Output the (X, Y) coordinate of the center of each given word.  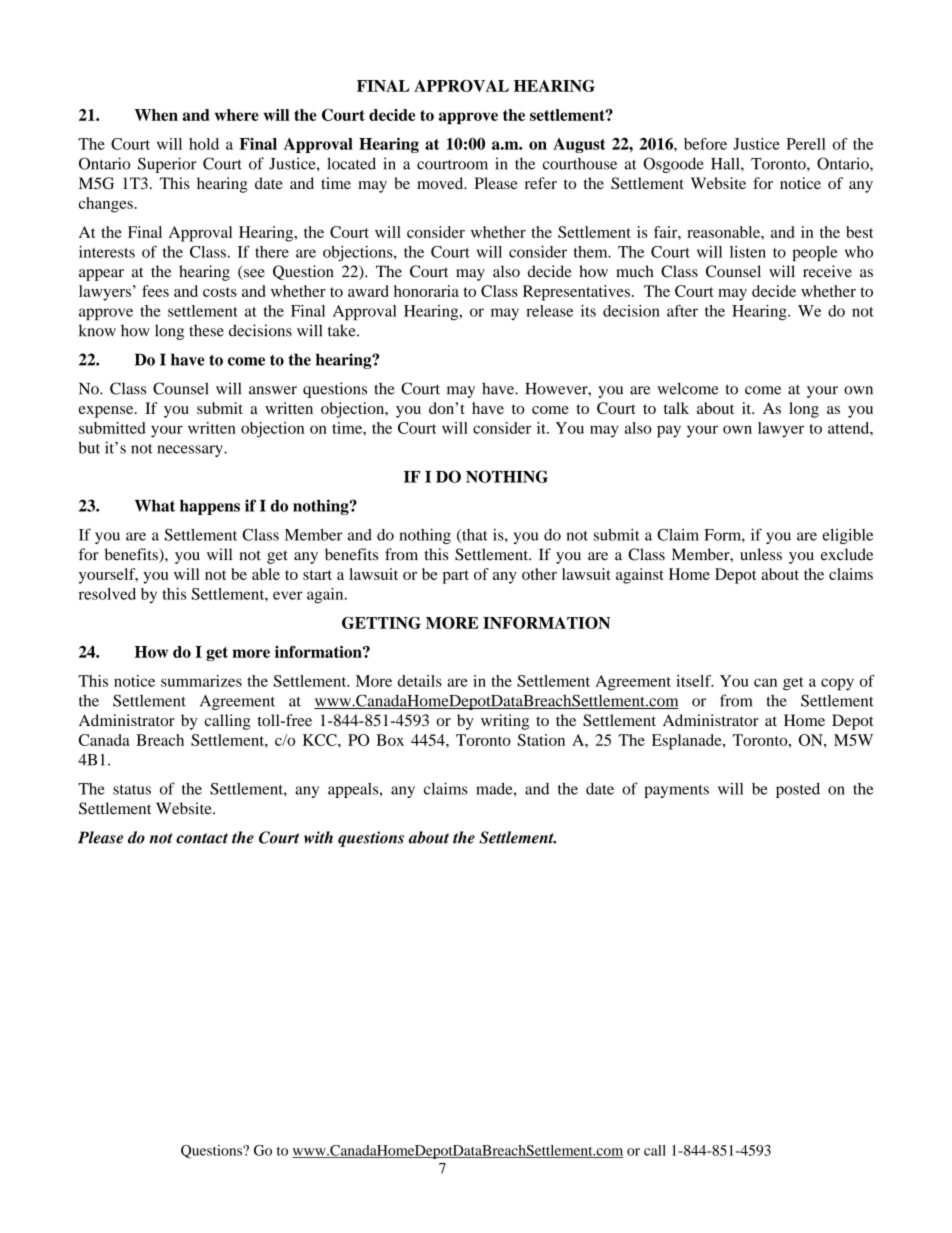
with (318, 837)
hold (204, 144)
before (705, 144)
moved (441, 183)
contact (202, 838)
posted (798, 790)
